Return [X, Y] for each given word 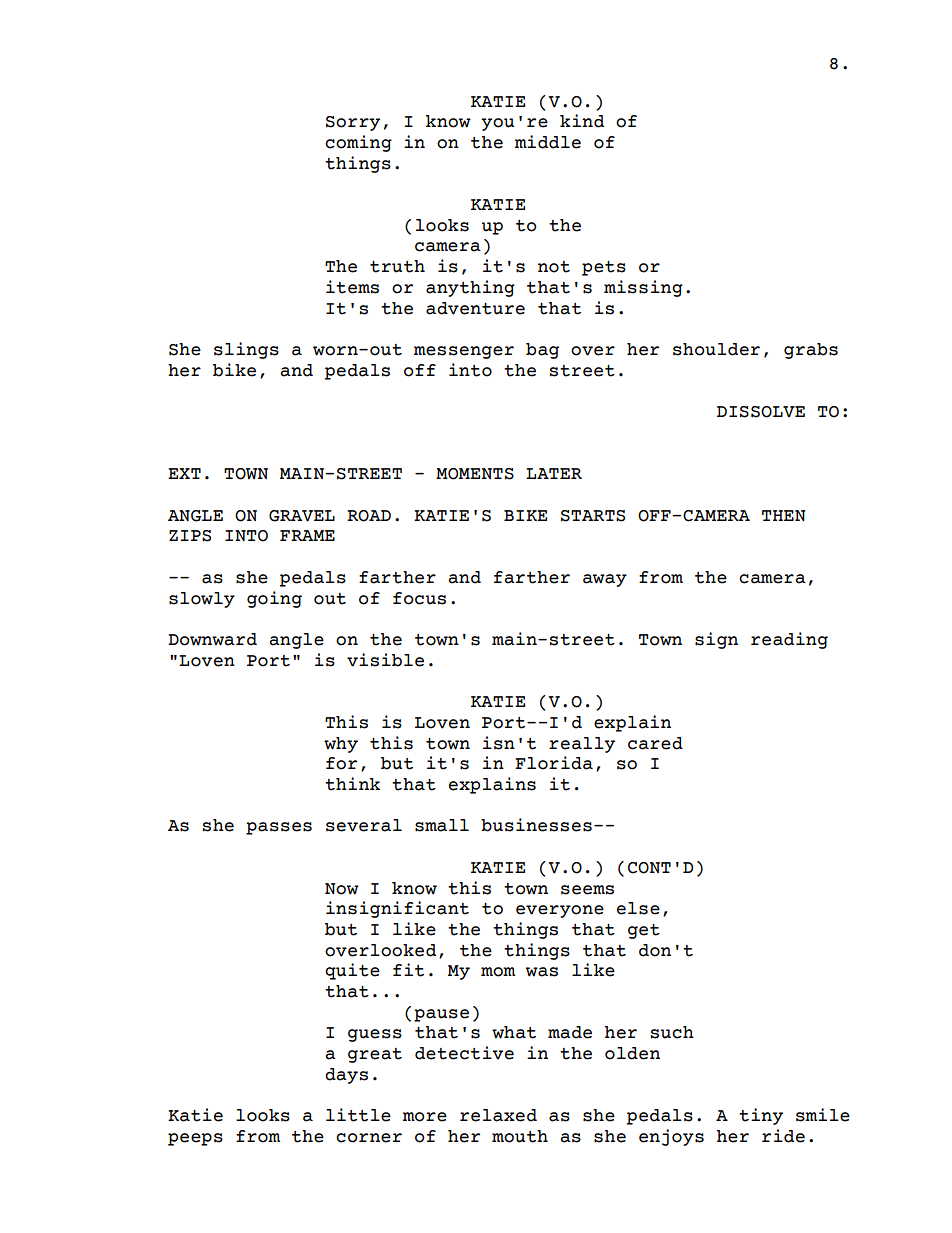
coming [358, 143]
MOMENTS [475, 474]
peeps [195, 1139]
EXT [184, 473]
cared [655, 743]
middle [548, 142]
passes [279, 828]
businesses [536, 825]
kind [582, 121]
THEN [783, 516]
